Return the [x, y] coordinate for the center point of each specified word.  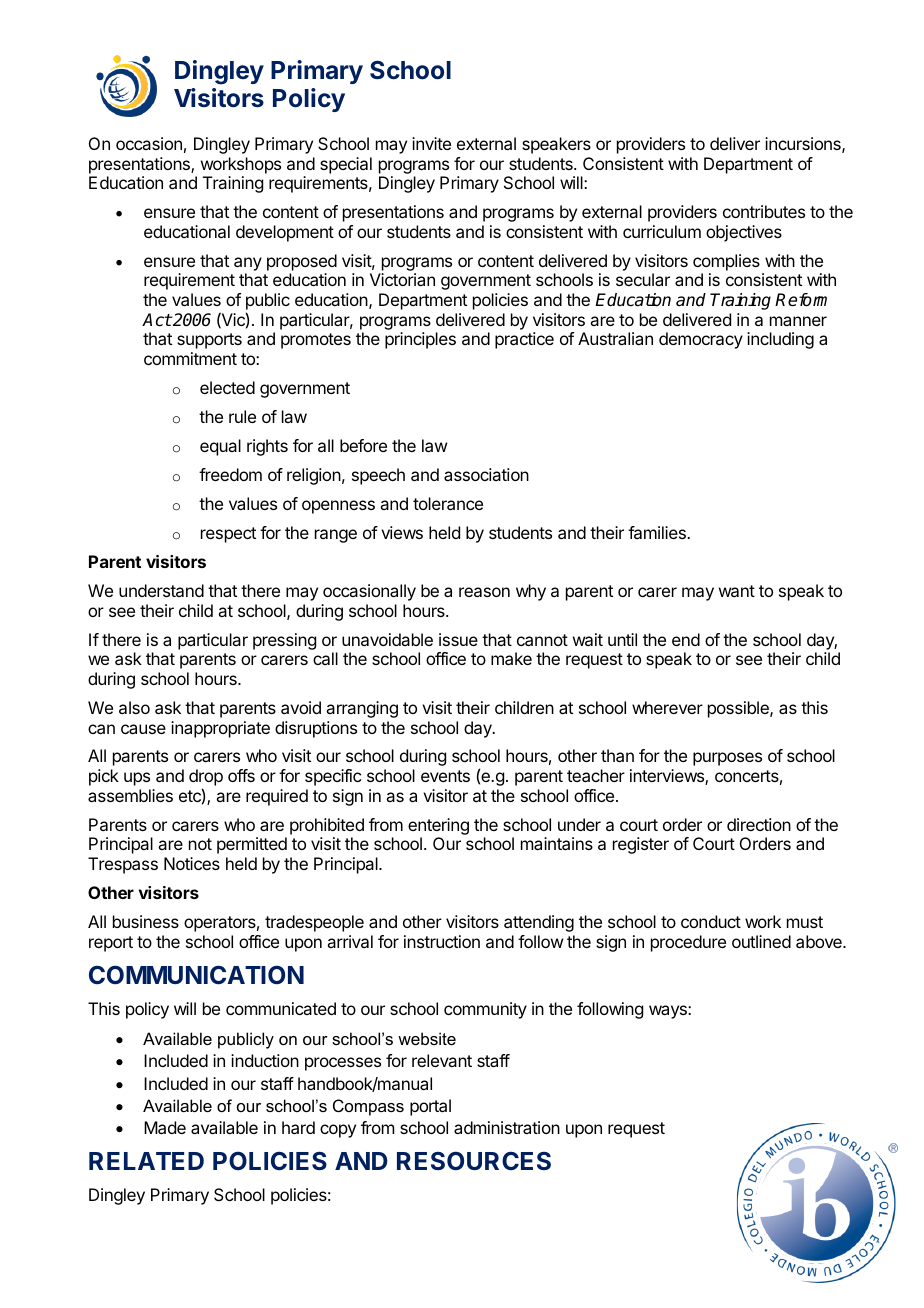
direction [759, 824]
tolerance [448, 503]
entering [438, 826]
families [658, 532]
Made [165, 1127]
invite [431, 143]
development [285, 233]
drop [206, 779]
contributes [764, 211]
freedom [230, 474]
